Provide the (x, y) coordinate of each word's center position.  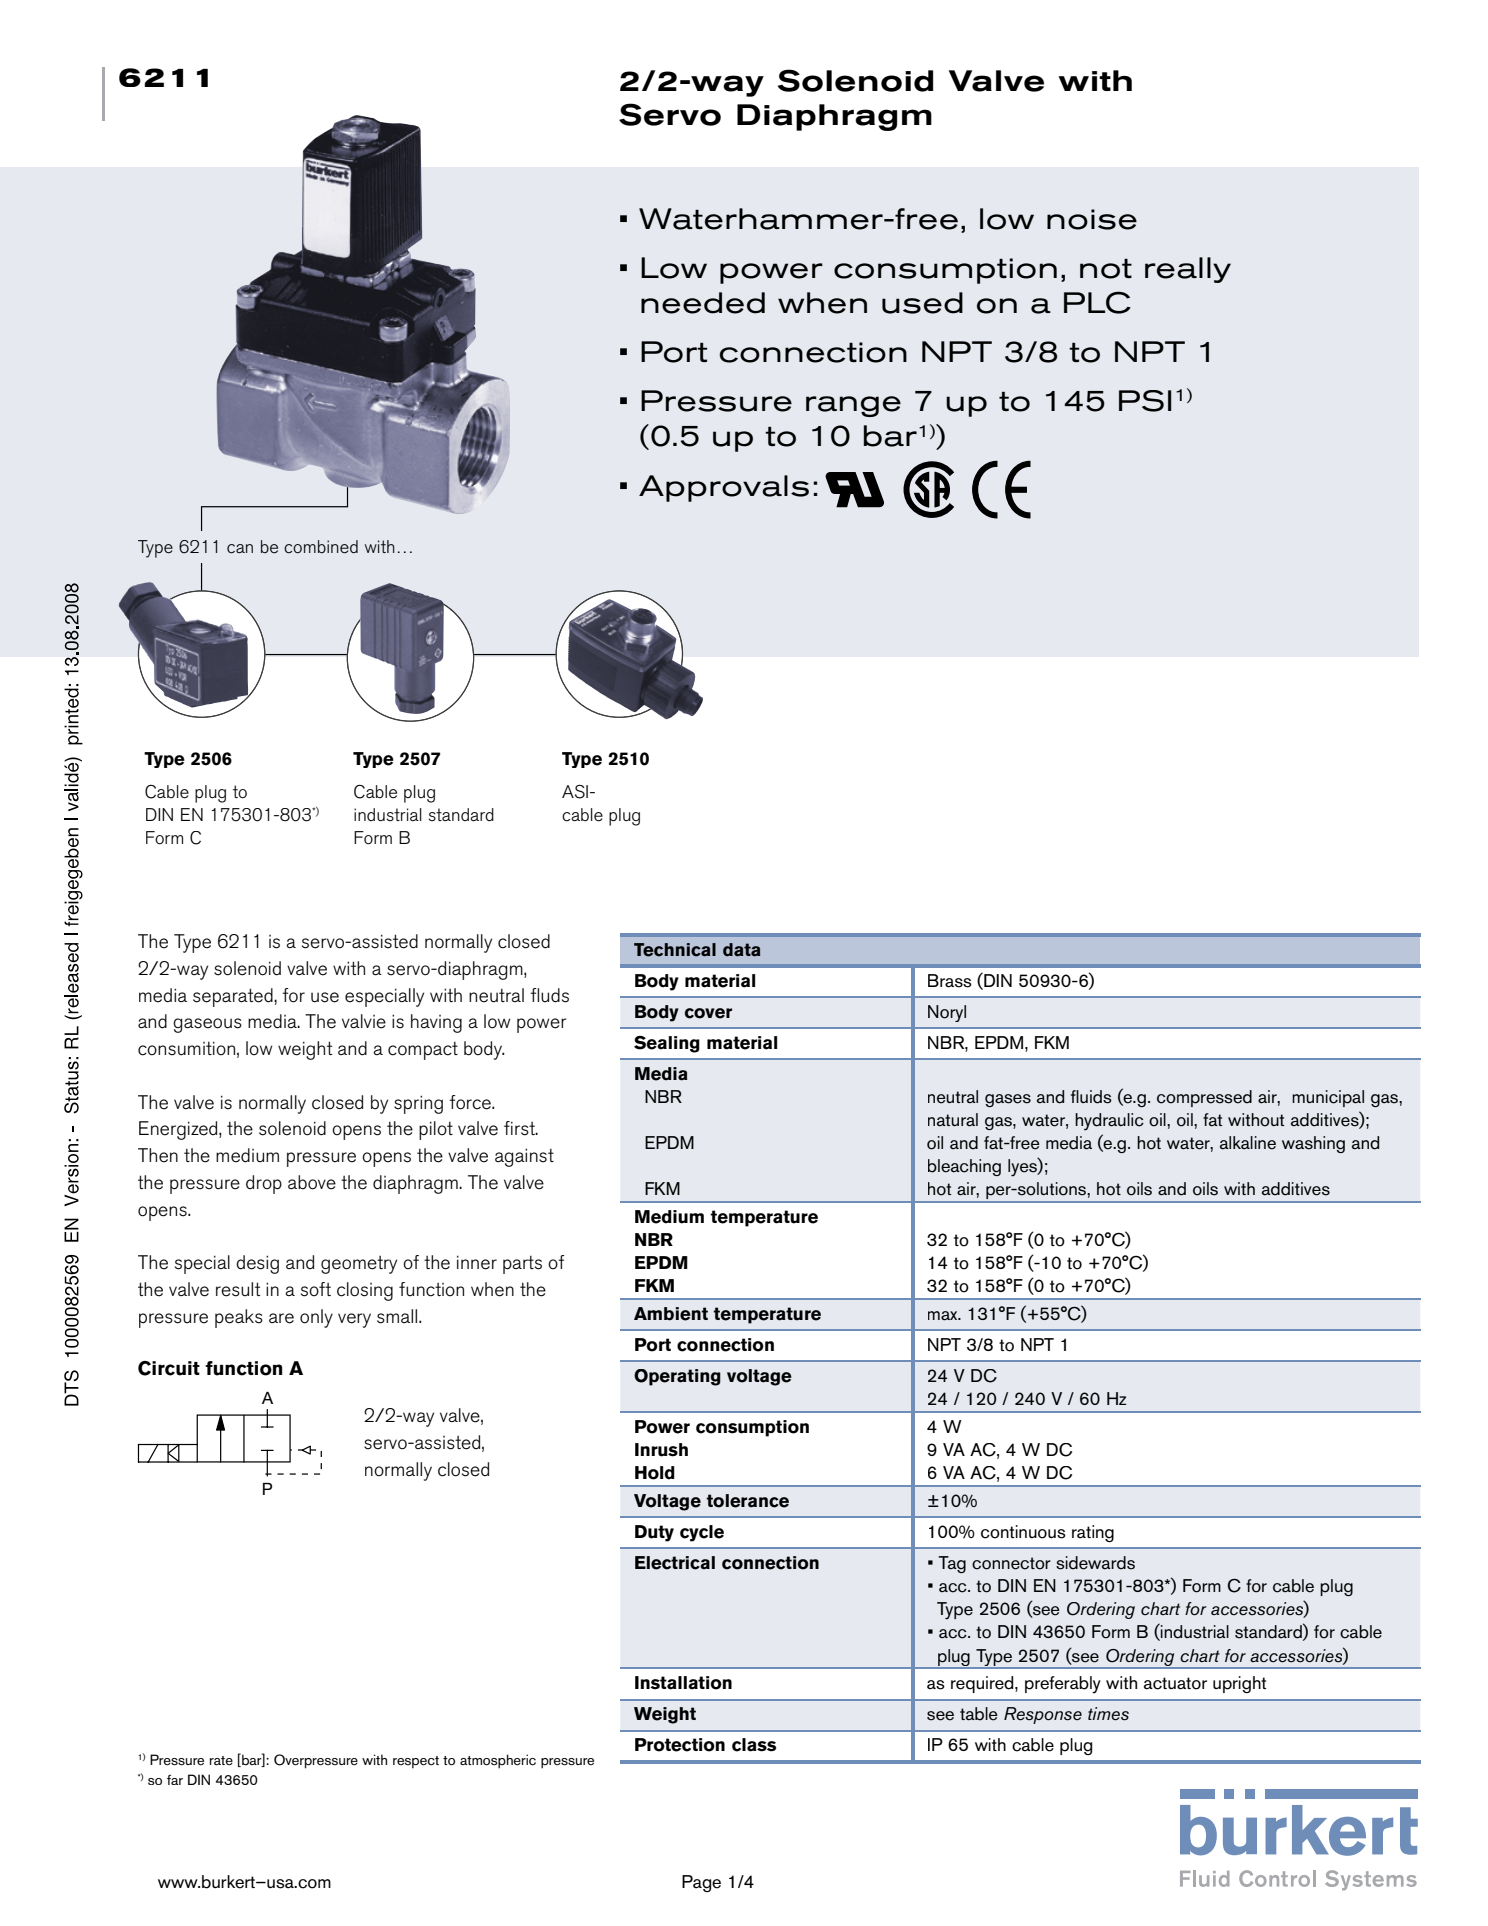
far (175, 1779)
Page (701, 1883)
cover (708, 1013)
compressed (1204, 1098)
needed (703, 303)
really (1188, 270)
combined (321, 547)
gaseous (207, 1025)
